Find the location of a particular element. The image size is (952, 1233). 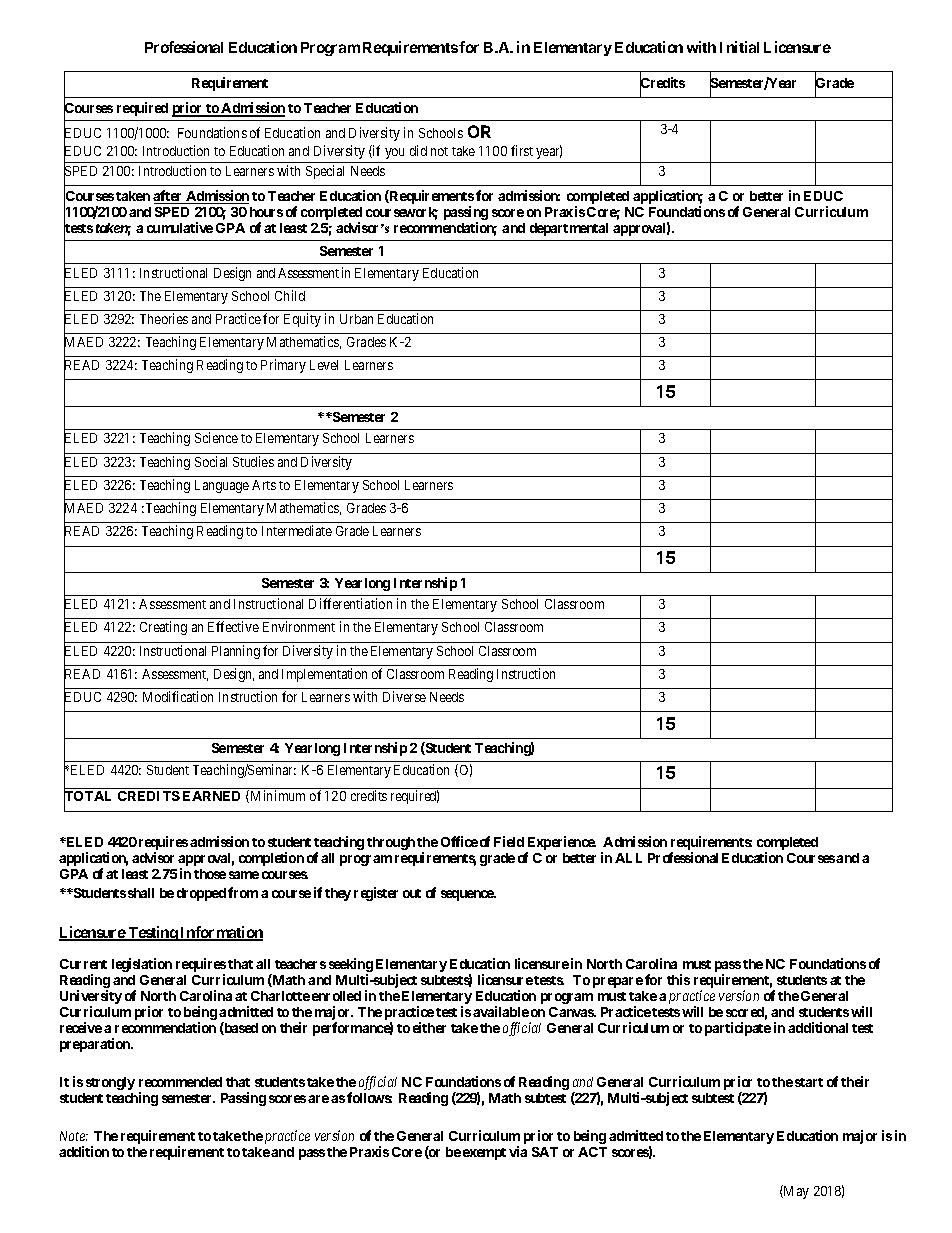

did is located at coordinates (418, 150).
